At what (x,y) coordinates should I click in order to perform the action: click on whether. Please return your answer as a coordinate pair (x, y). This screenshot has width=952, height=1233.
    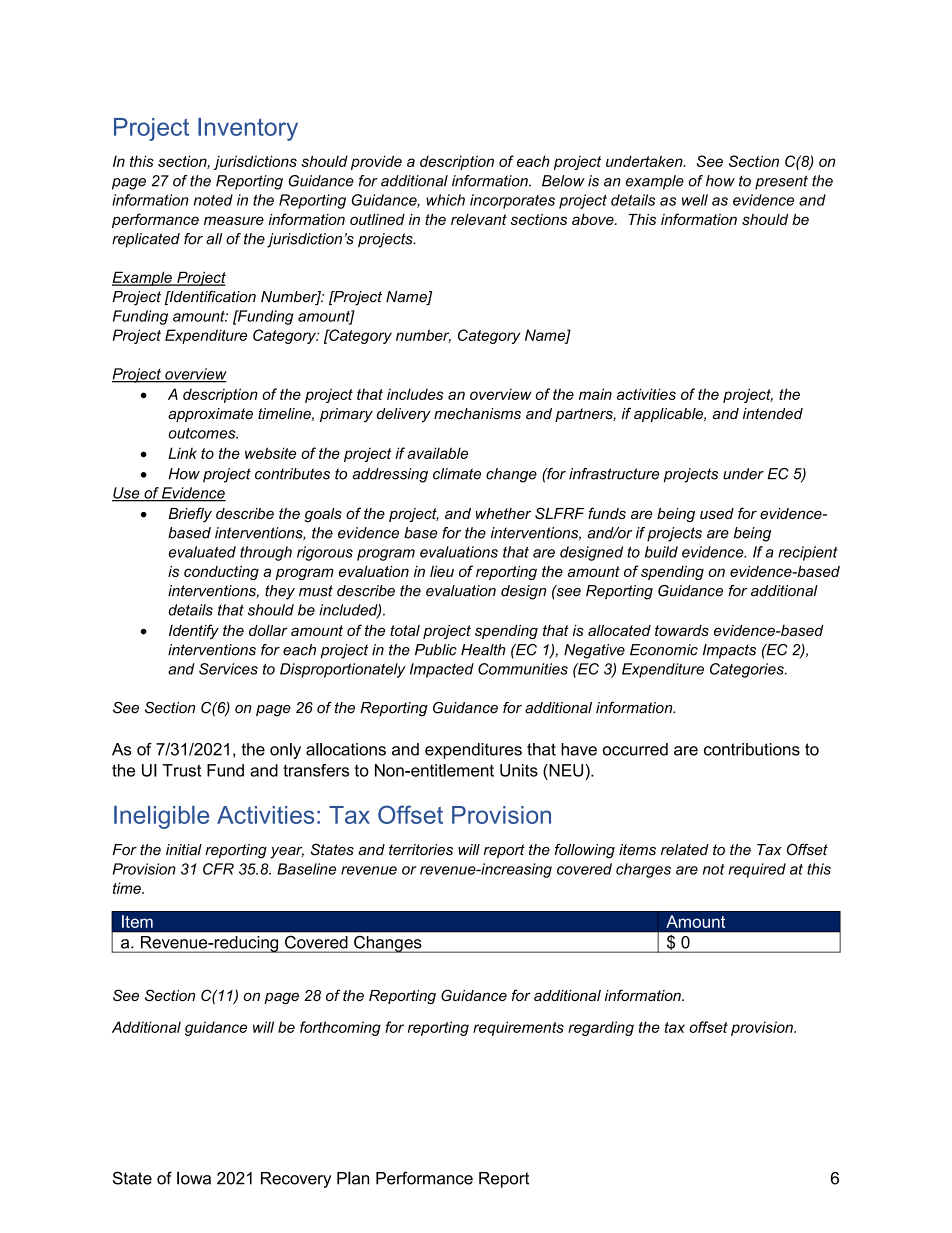
    Looking at the image, I should click on (503, 513).
